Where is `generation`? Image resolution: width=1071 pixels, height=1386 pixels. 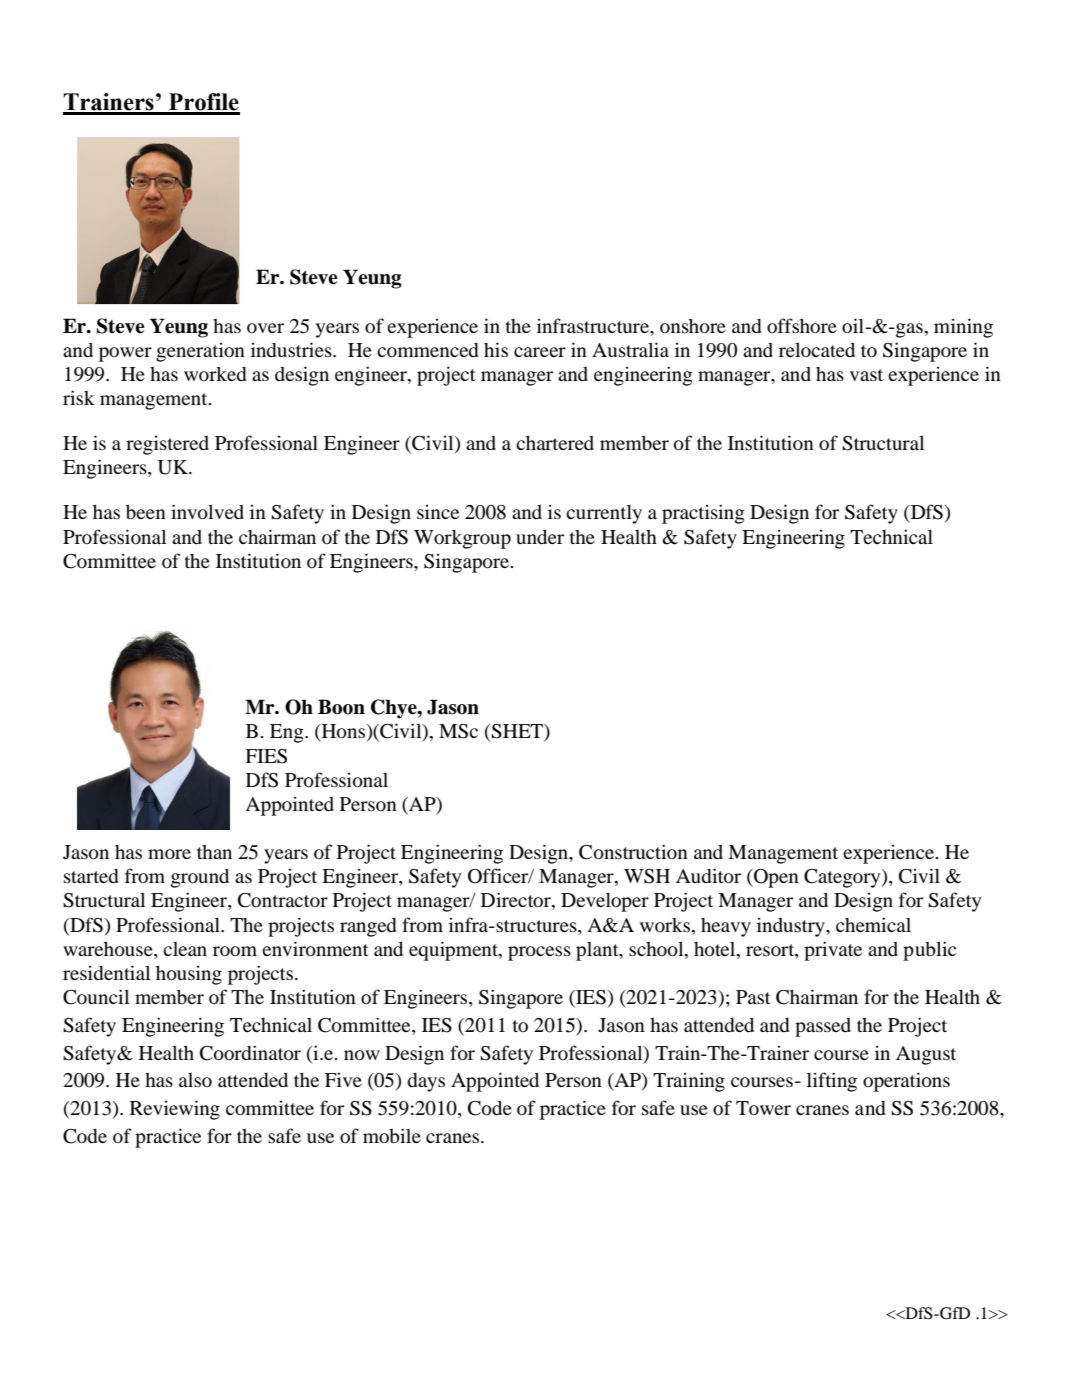
generation is located at coordinates (200, 352).
